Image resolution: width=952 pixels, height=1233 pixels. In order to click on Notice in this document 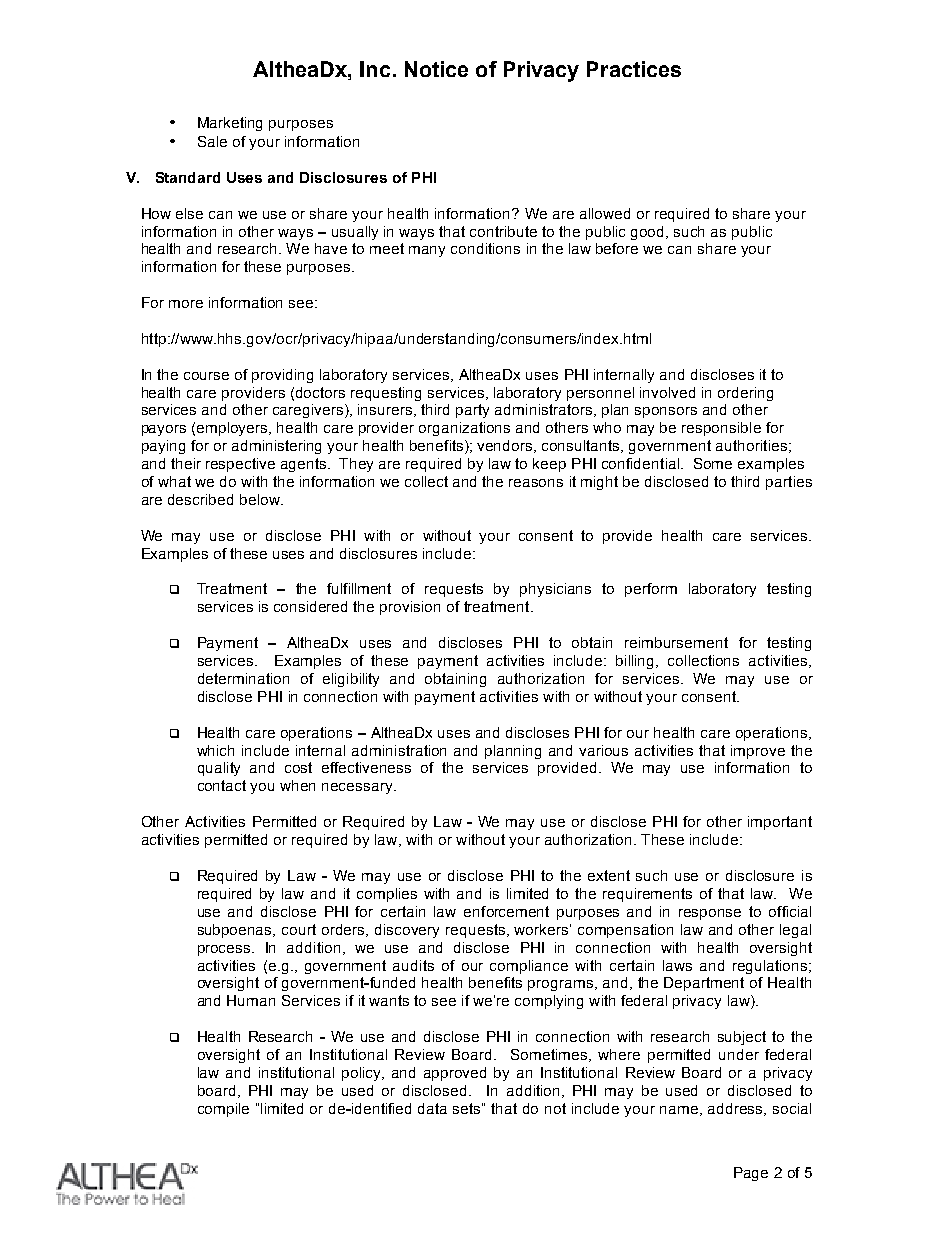, I will do `click(436, 69)`.
